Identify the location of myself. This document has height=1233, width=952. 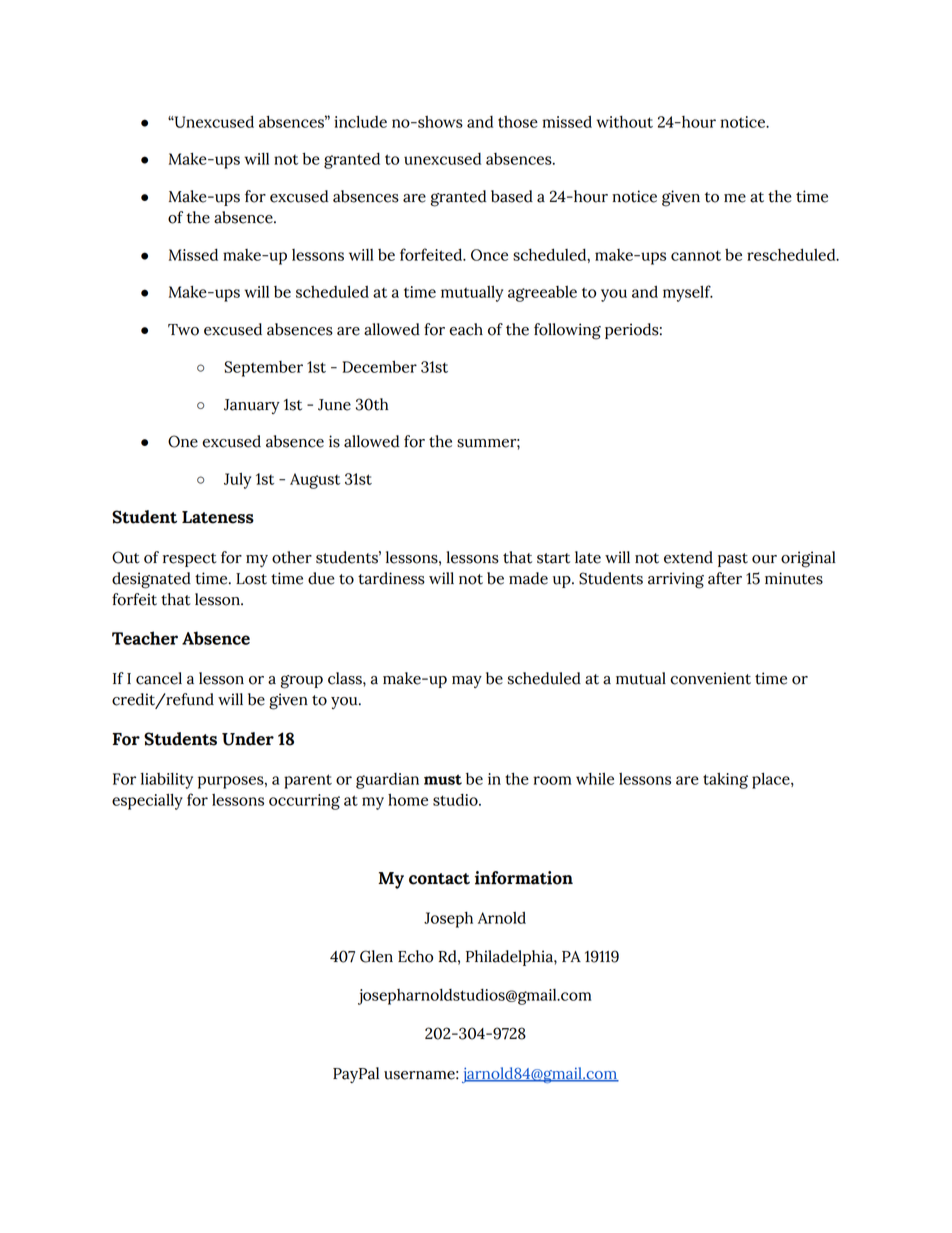
(688, 293).
